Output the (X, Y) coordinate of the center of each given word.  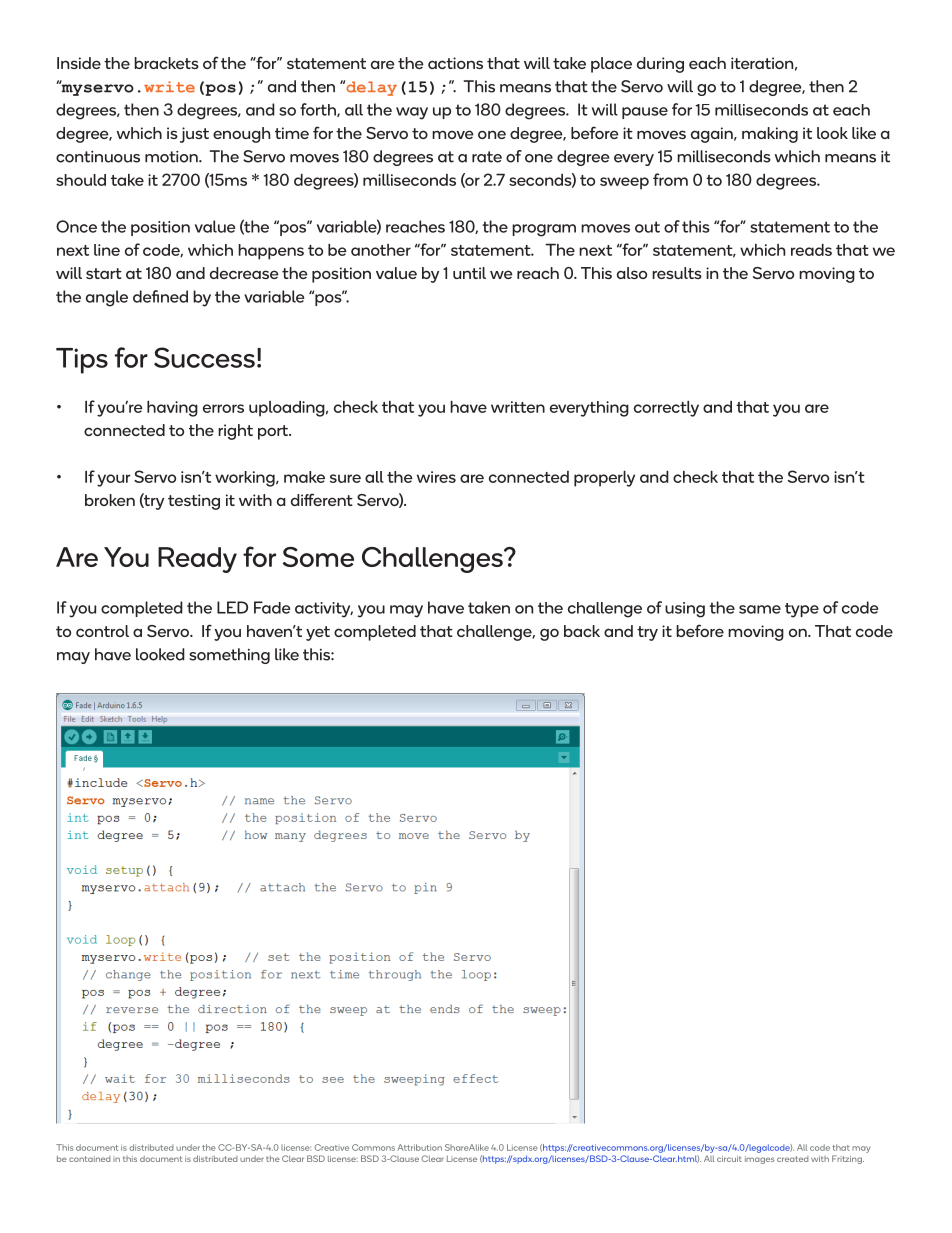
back (582, 631)
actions (455, 63)
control (102, 631)
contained (90, 1159)
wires (436, 477)
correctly (666, 409)
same (760, 609)
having (172, 408)
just (194, 135)
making (770, 135)
